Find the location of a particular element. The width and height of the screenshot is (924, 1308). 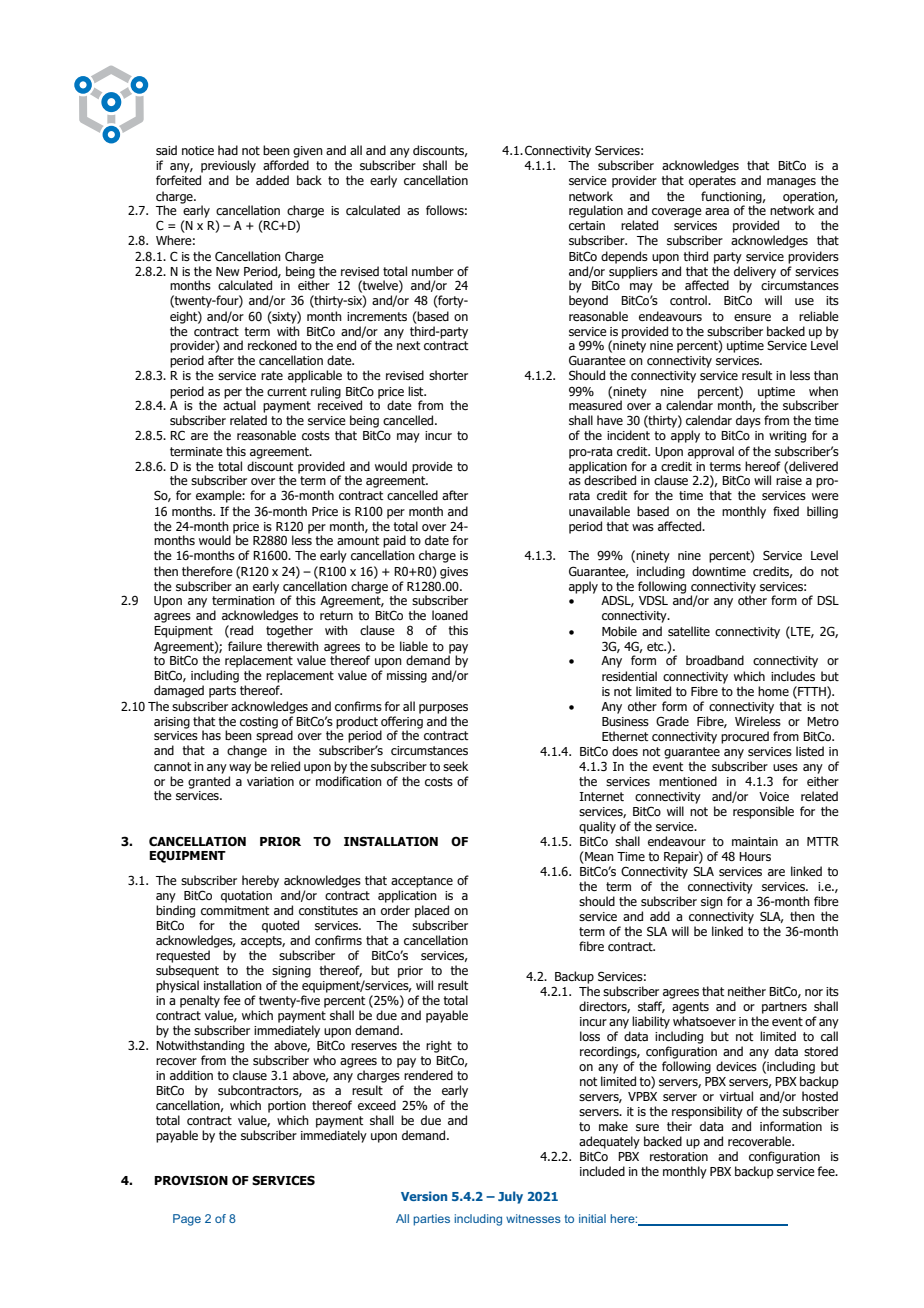

July is located at coordinates (510, 1197).
